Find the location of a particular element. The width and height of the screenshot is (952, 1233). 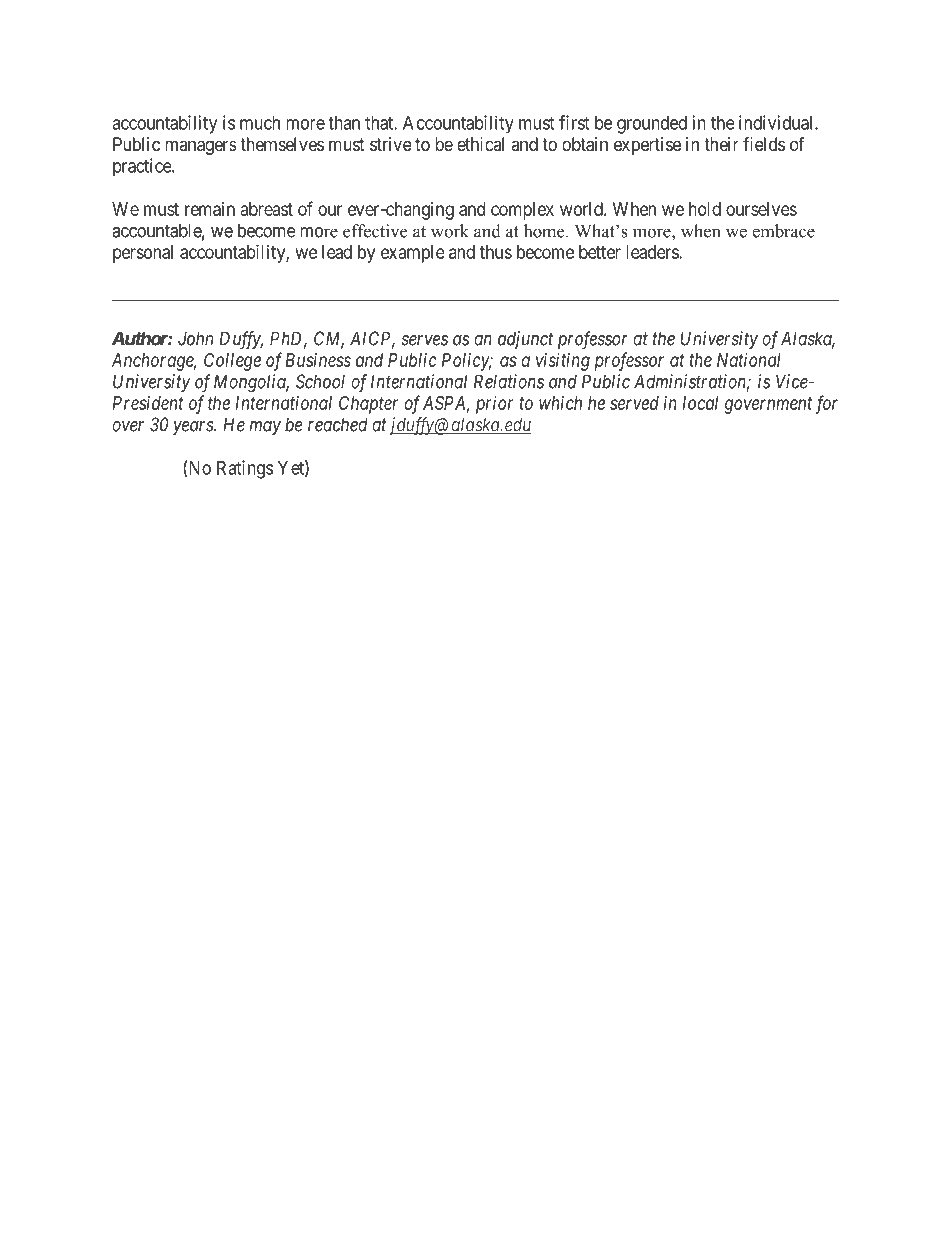

fields is located at coordinates (764, 144).
